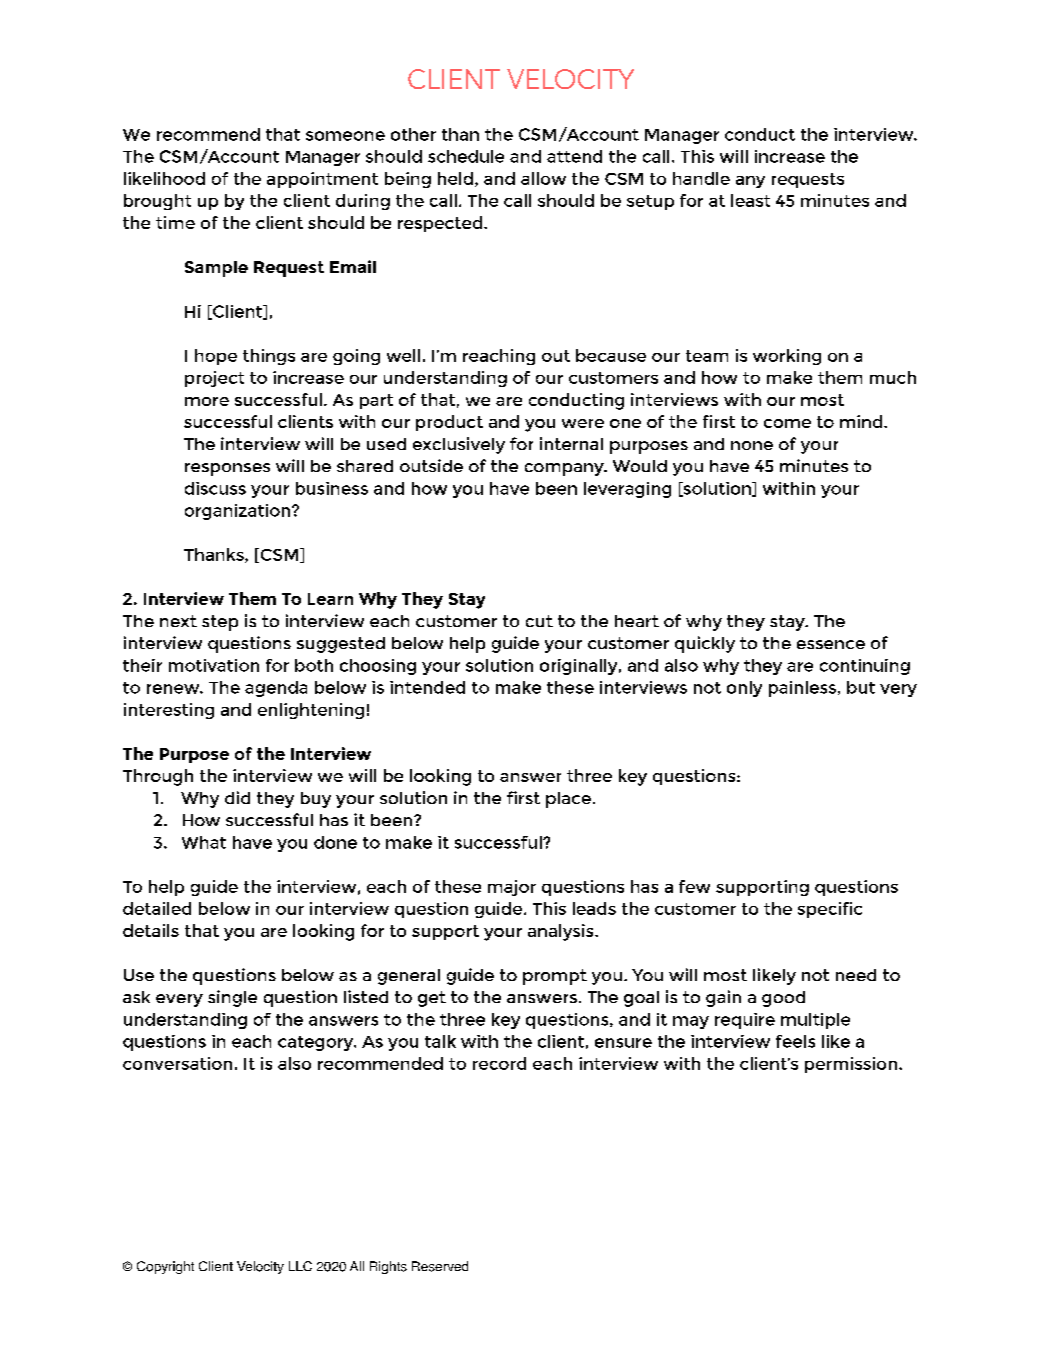  Describe the element at coordinates (830, 910) in the screenshot. I see `specific` at that location.
